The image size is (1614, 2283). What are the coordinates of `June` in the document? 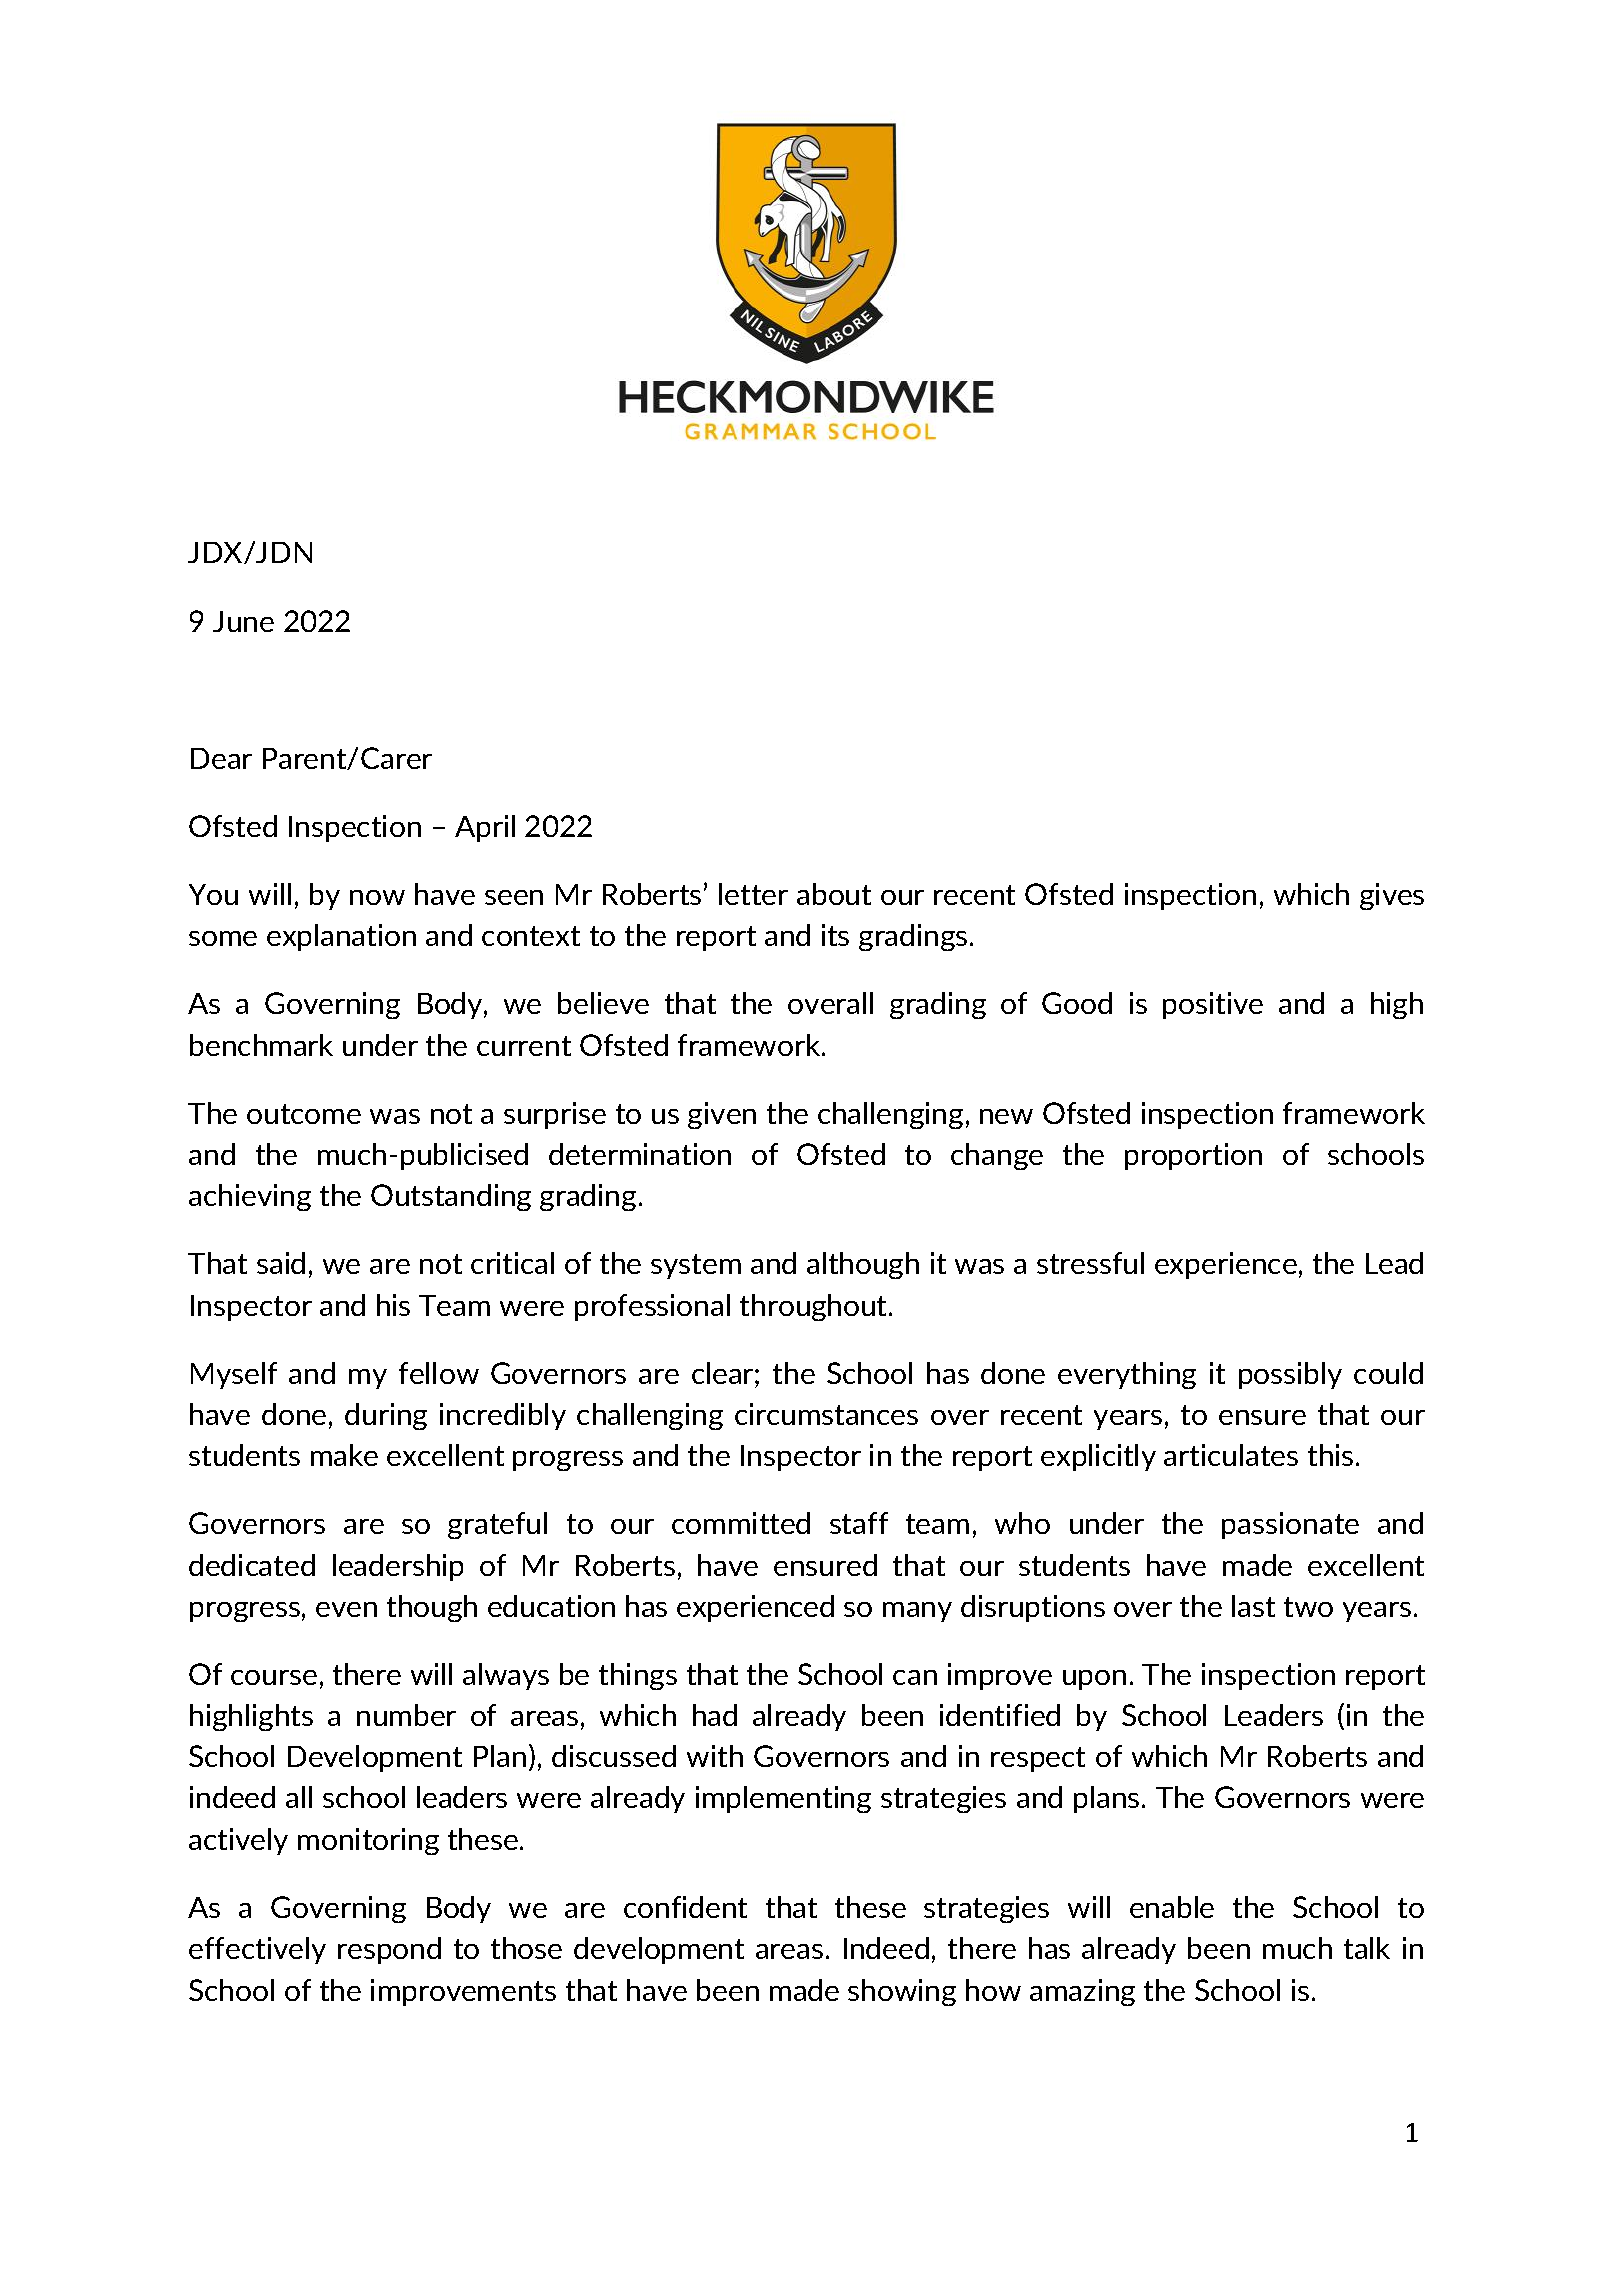 It's located at (243, 621).
